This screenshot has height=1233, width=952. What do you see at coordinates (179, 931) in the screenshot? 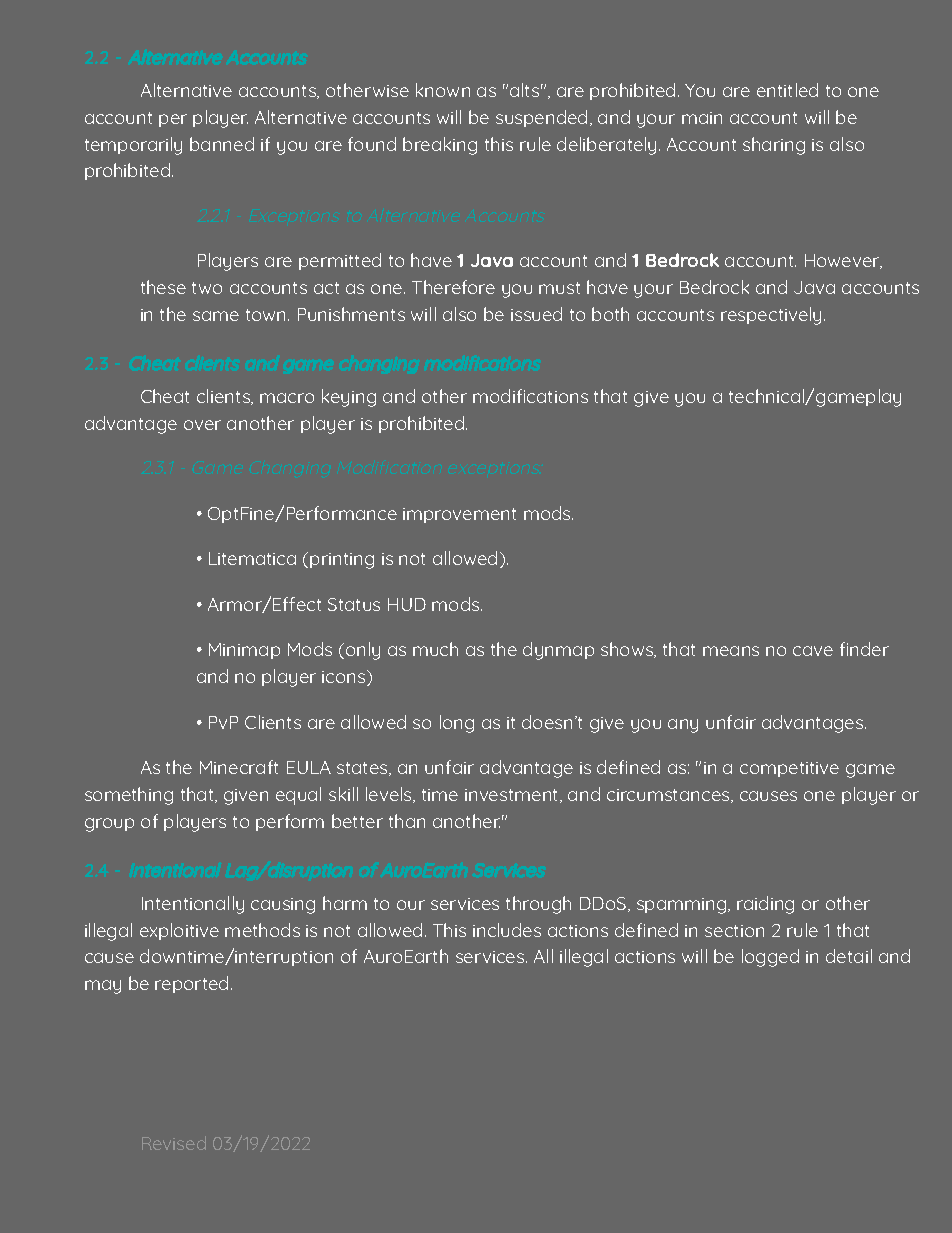
I see `exploitive` at bounding box center [179, 931].
